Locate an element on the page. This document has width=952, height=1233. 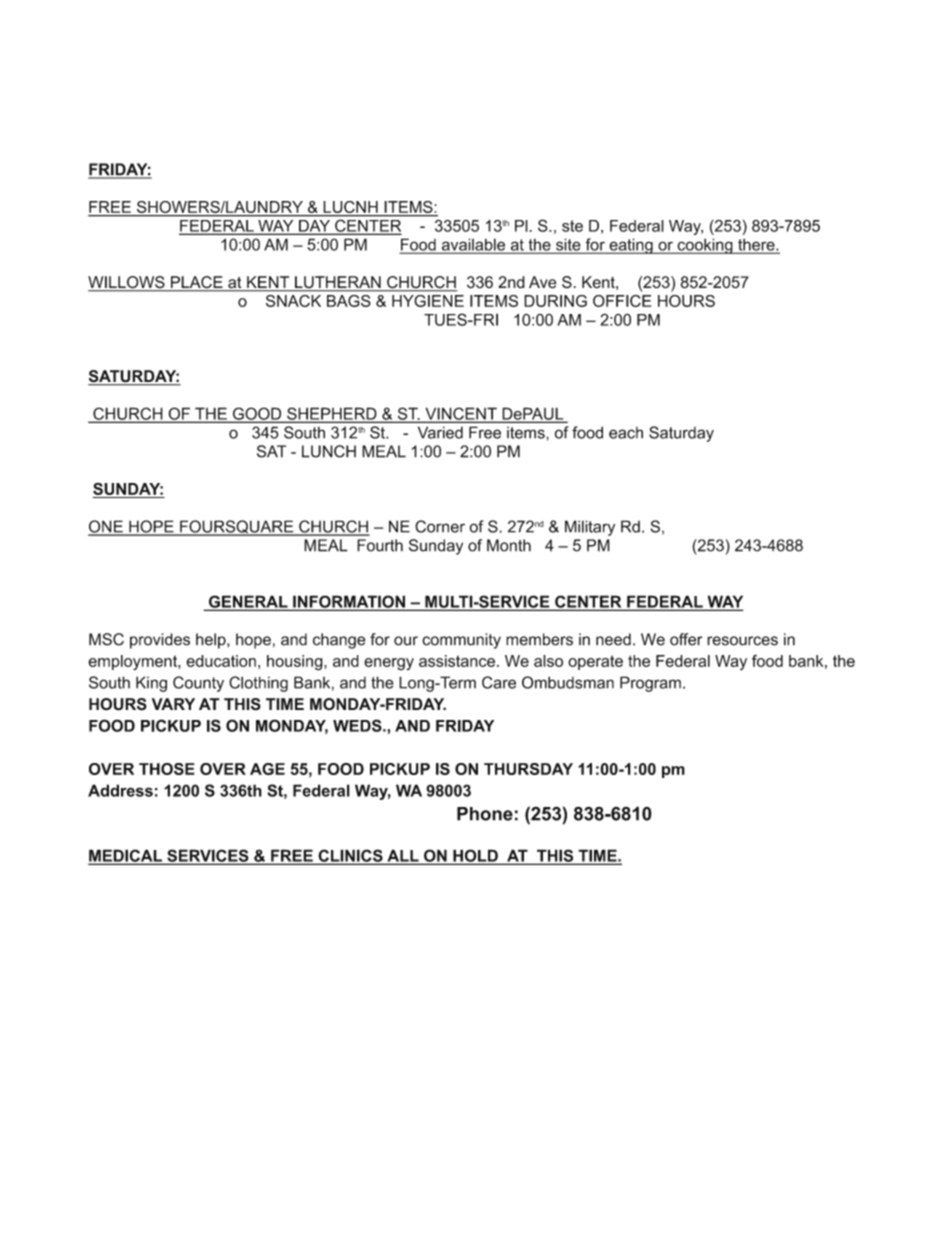
FOURSQUARE is located at coordinates (237, 528).
